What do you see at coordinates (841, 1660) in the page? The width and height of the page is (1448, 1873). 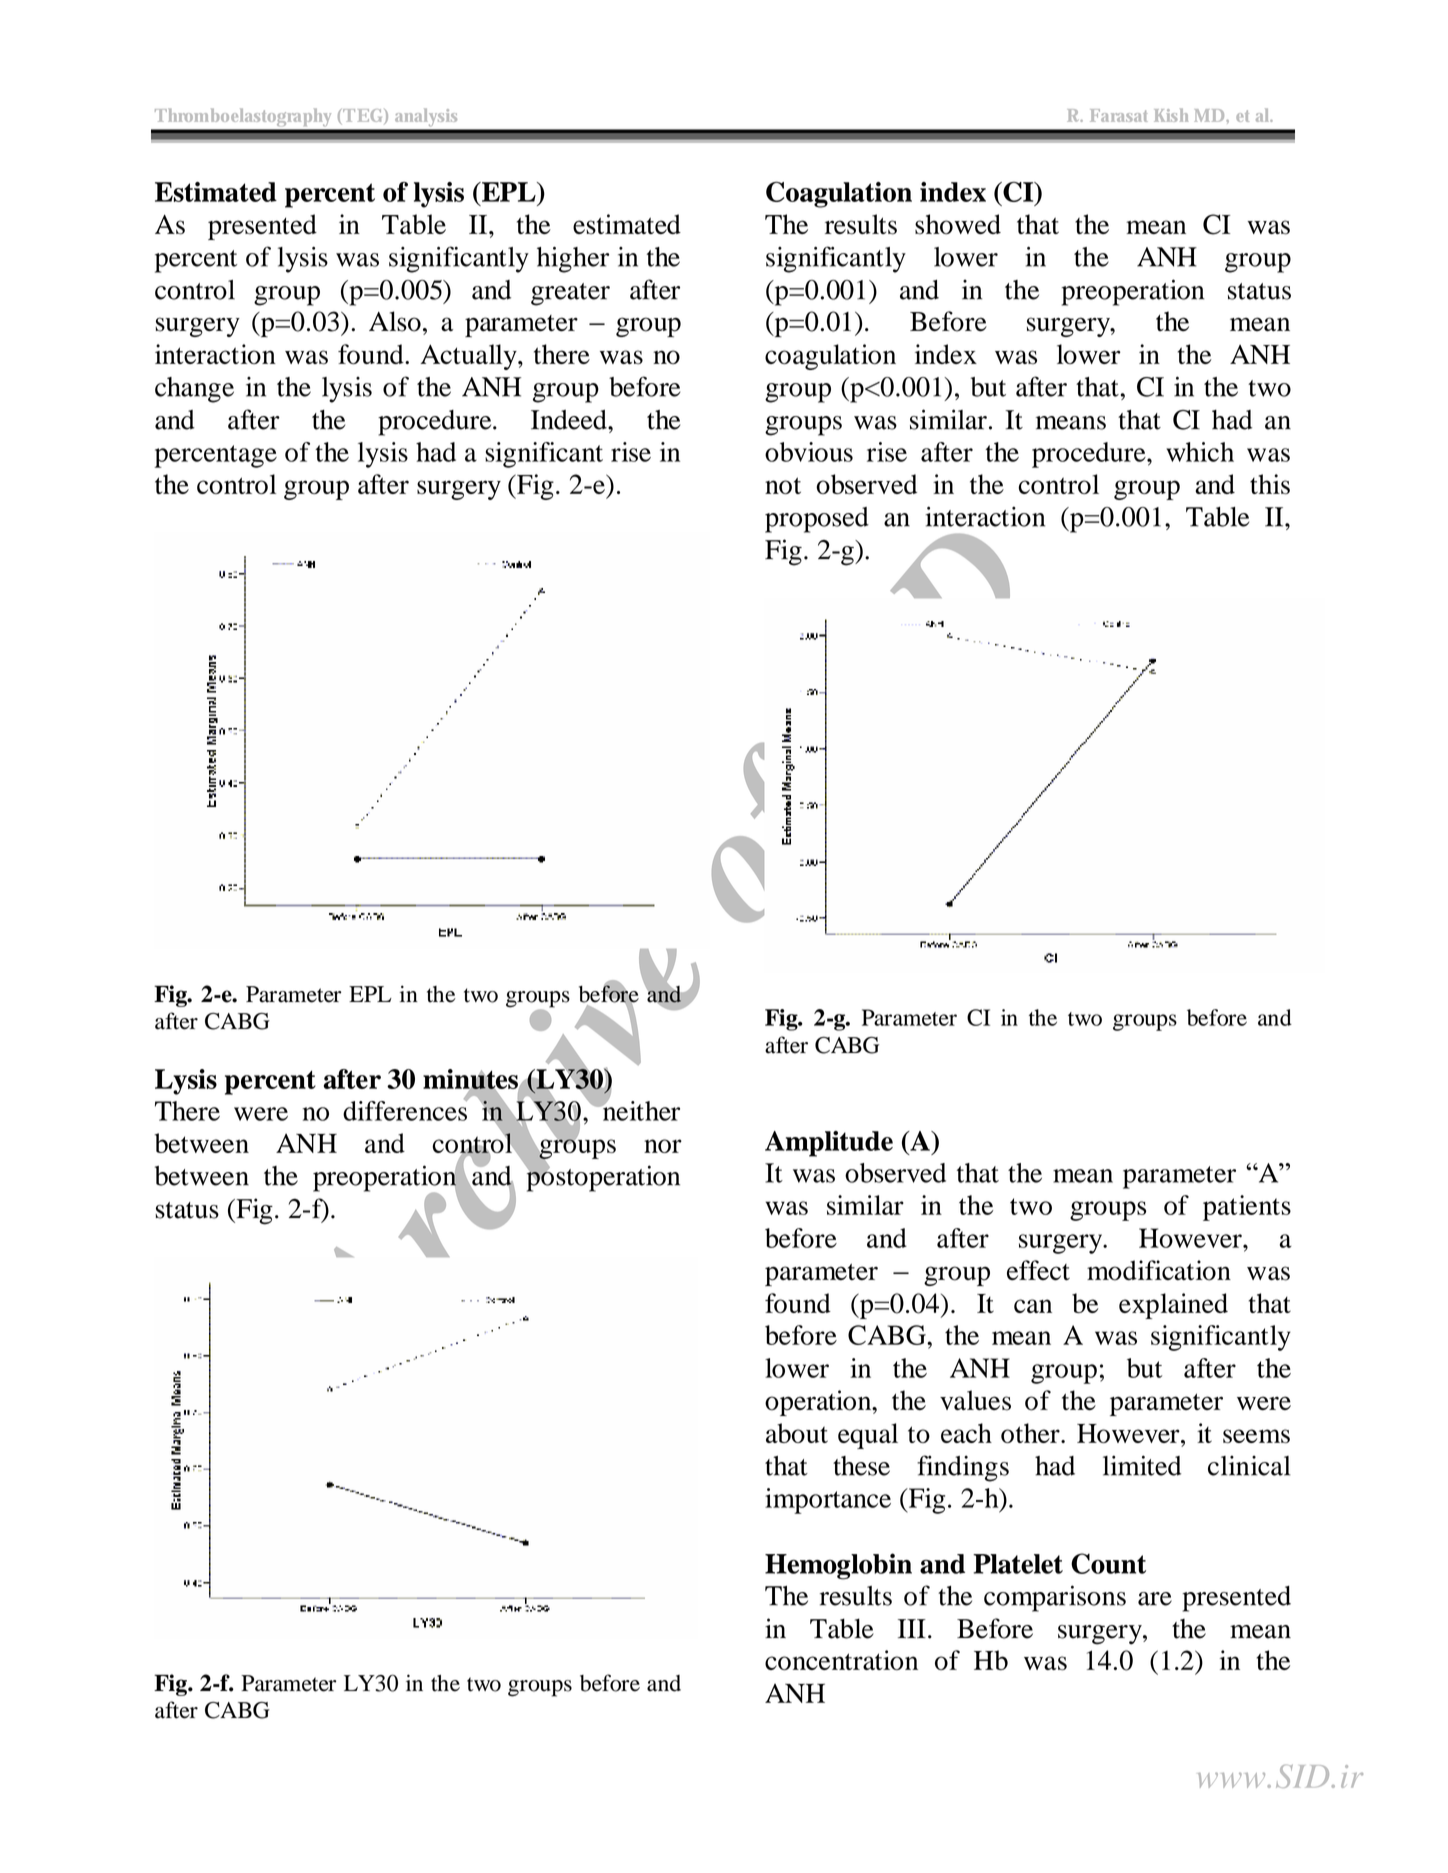 I see `concentration` at bounding box center [841, 1660].
